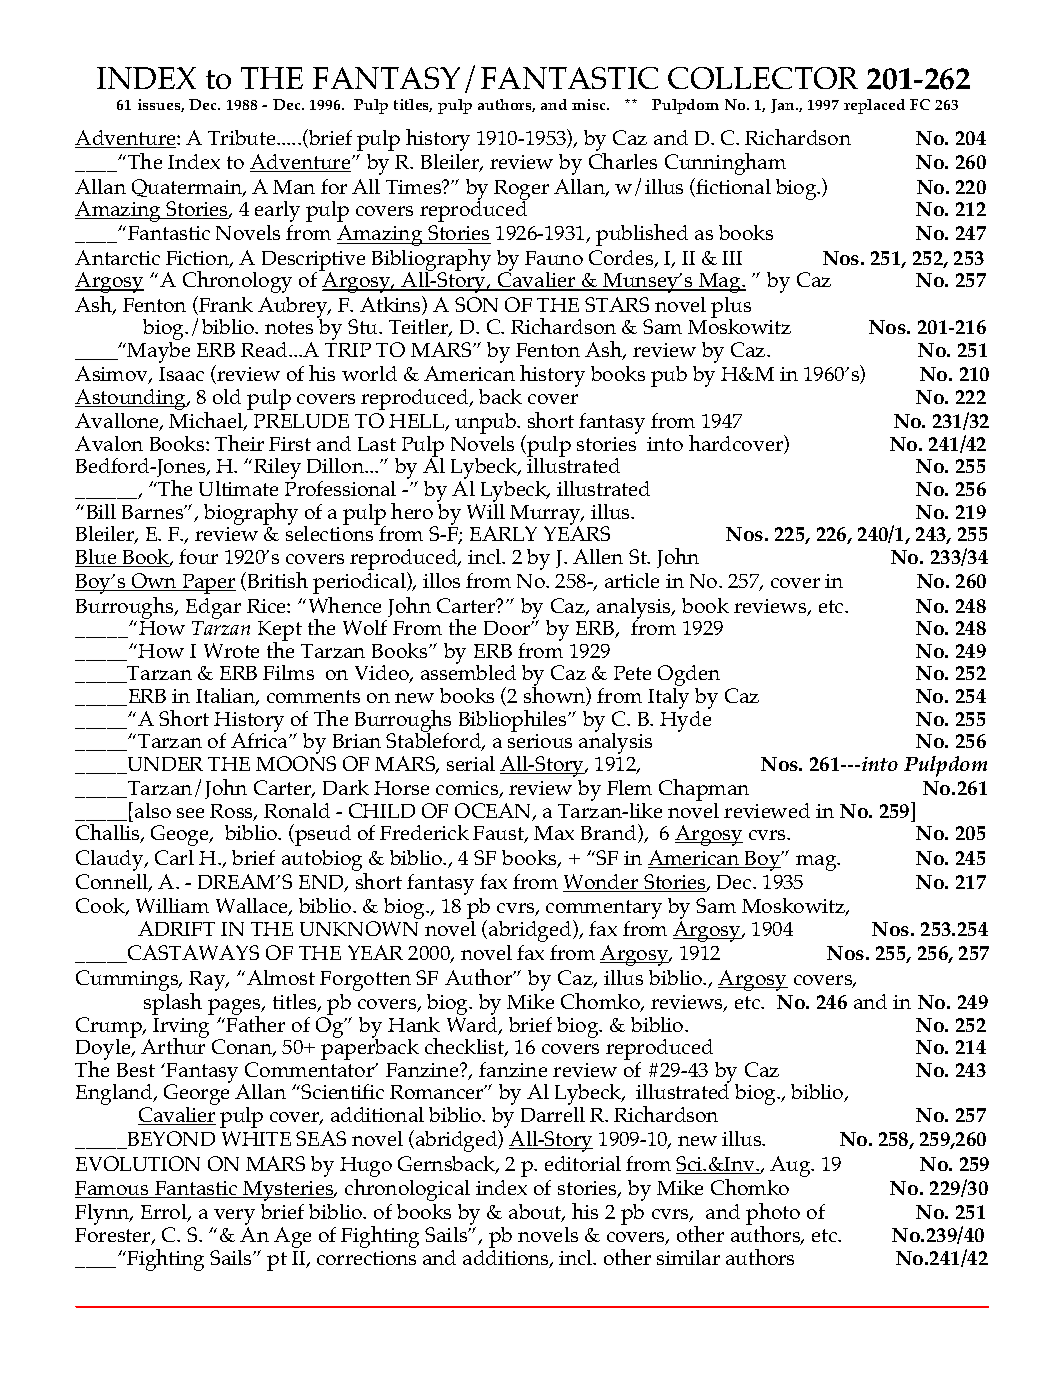  I want to click on Errol, so click(165, 1213).
